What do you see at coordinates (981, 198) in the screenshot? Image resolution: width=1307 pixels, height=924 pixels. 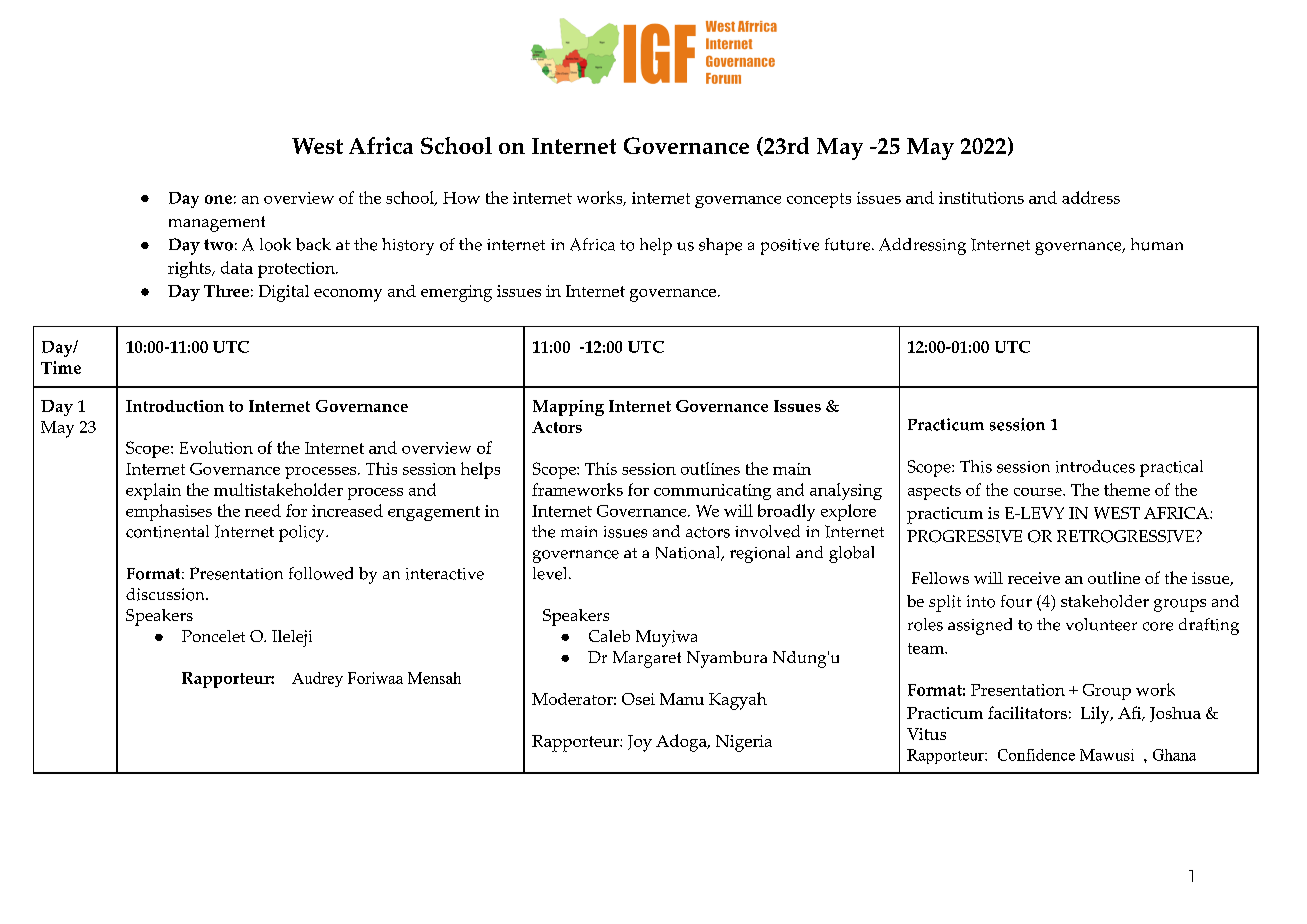 I see `institutions` at bounding box center [981, 198].
